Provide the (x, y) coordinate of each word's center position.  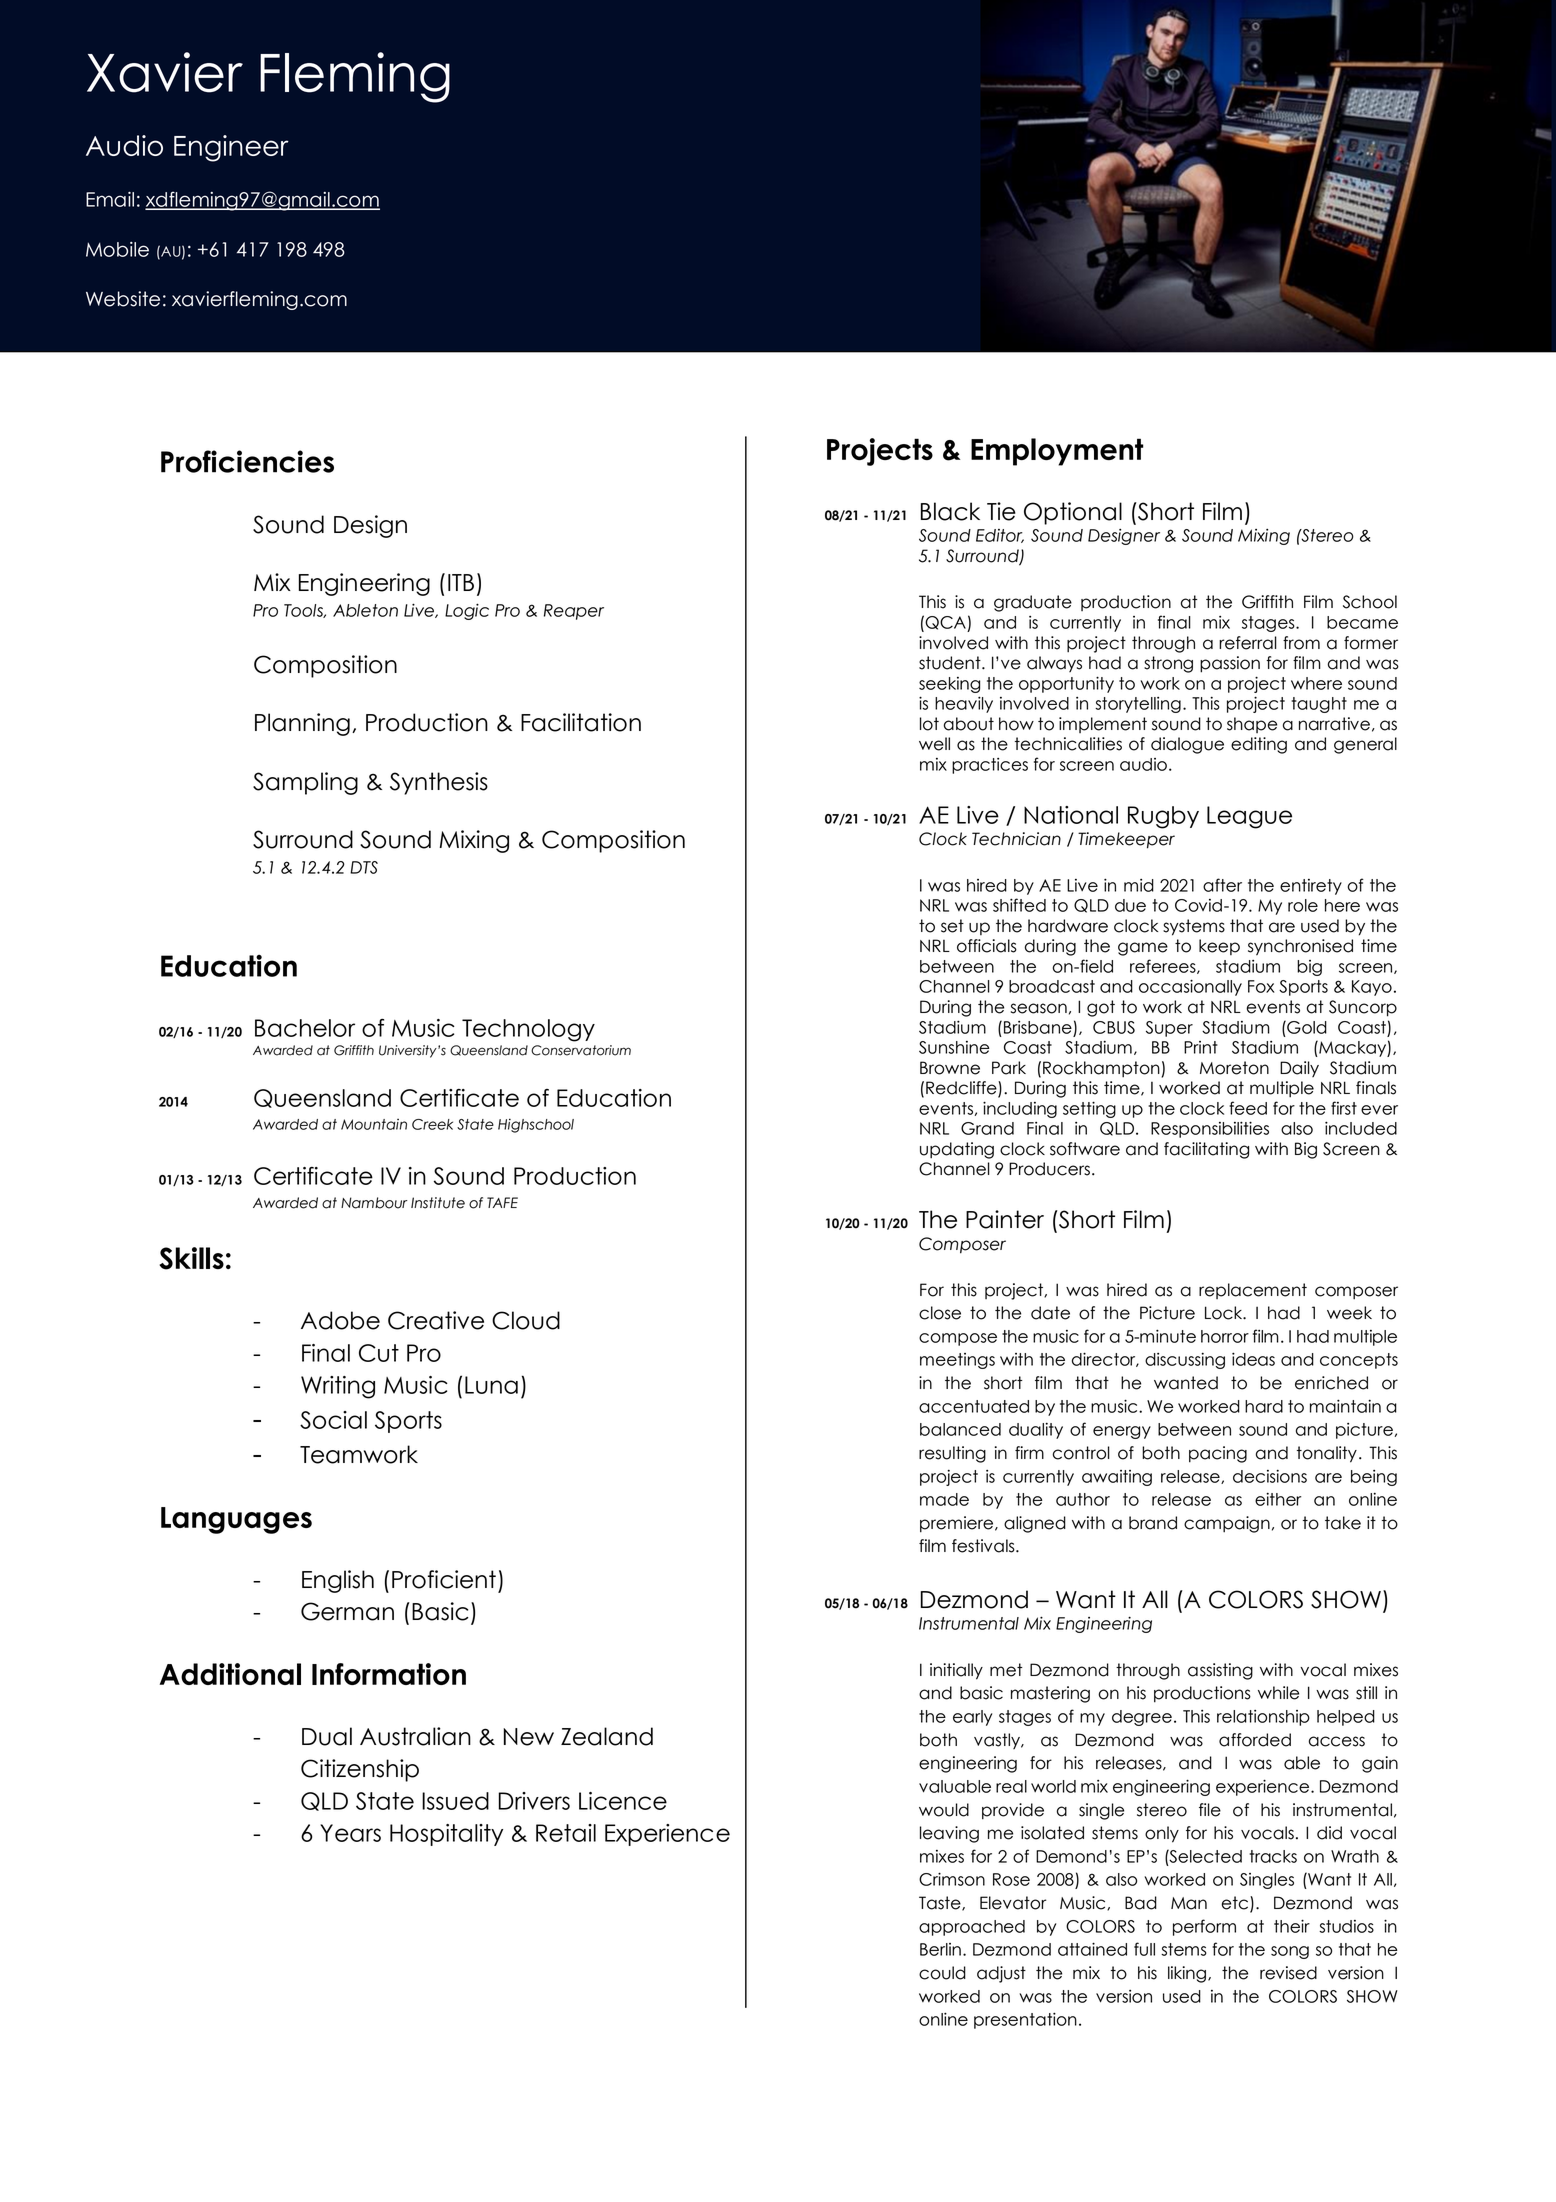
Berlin (940, 1949)
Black (950, 511)
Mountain (374, 1124)
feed (1248, 1108)
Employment (1057, 452)
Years (350, 1833)
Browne (950, 1068)
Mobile (117, 249)
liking (1187, 1974)
